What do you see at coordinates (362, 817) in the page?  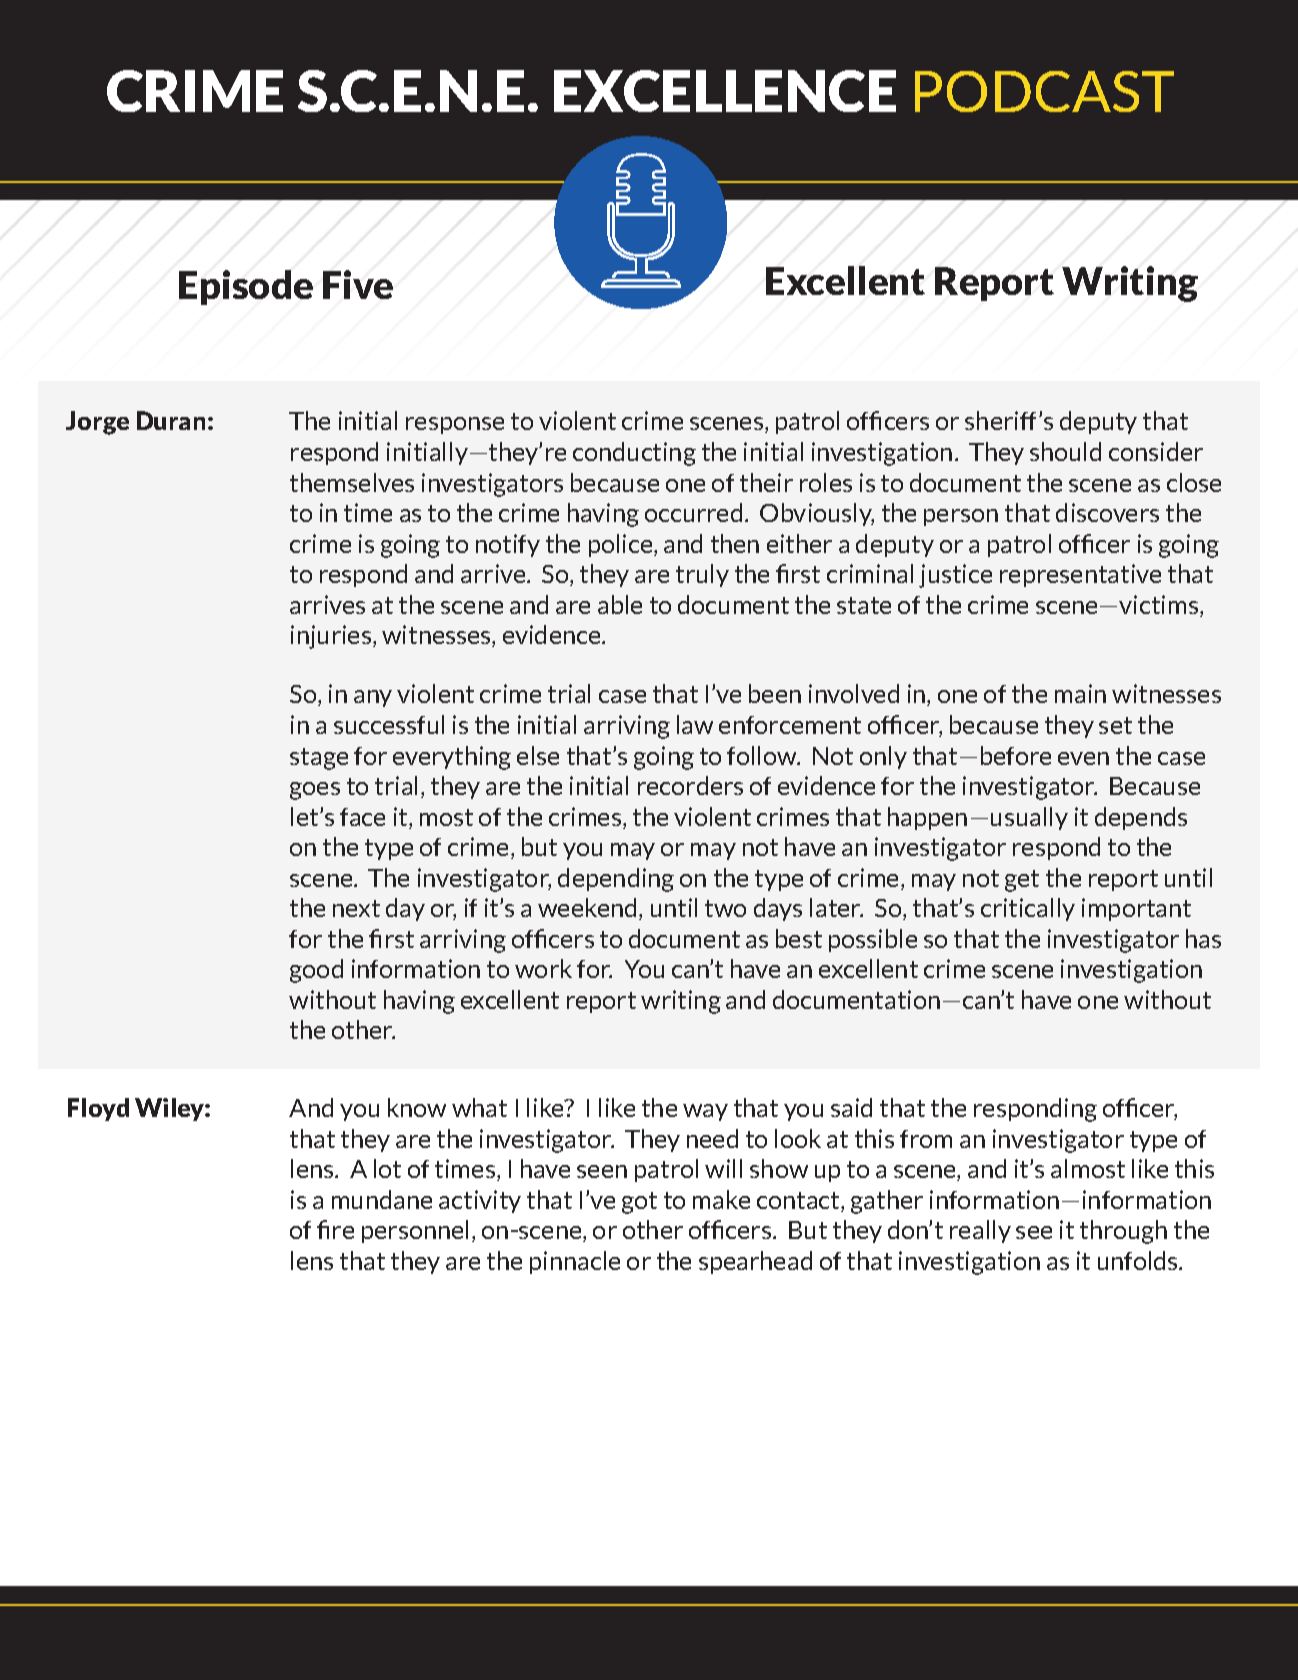 I see `face` at bounding box center [362, 817].
